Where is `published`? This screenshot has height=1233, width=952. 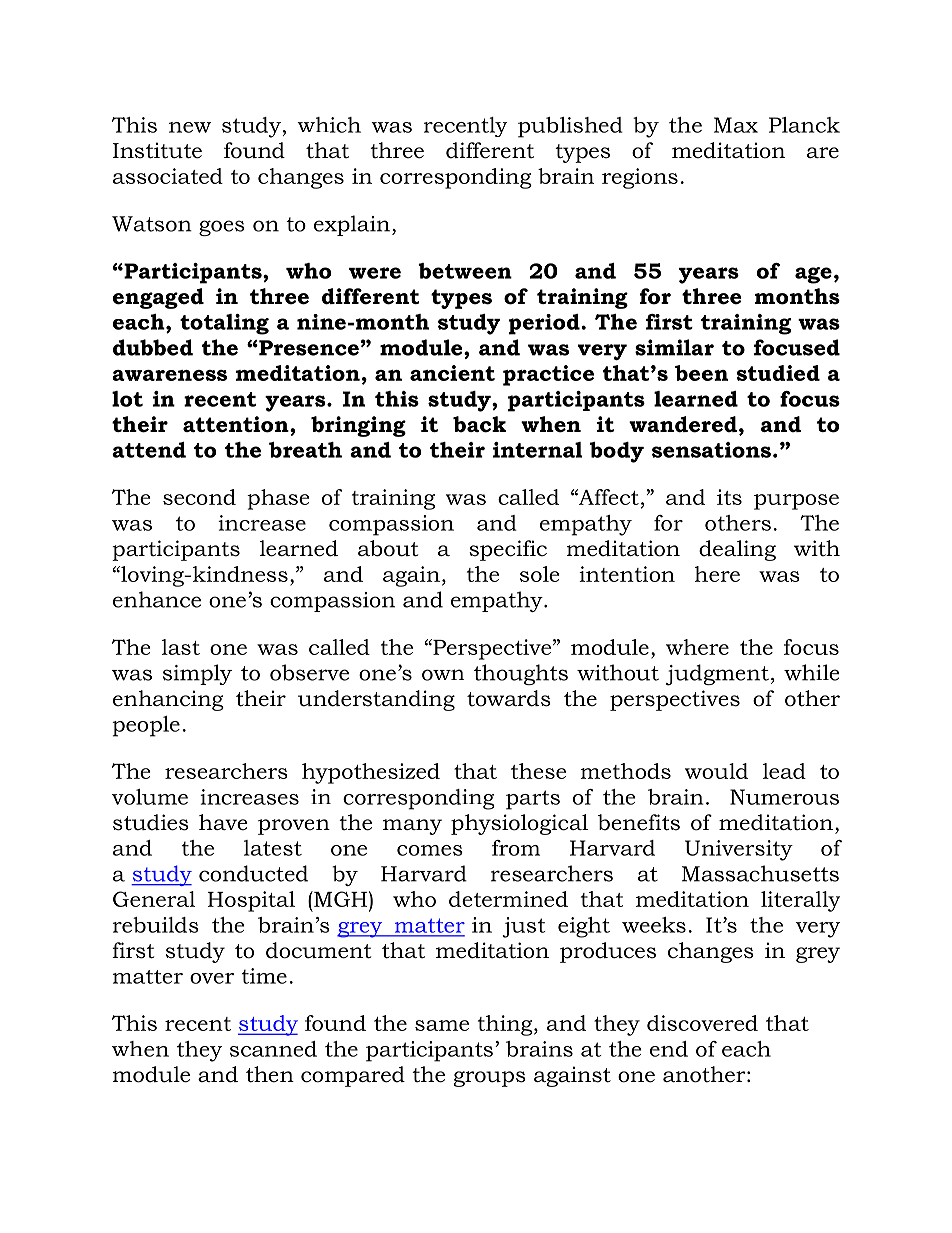
published is located at coordinates (570, 127).
